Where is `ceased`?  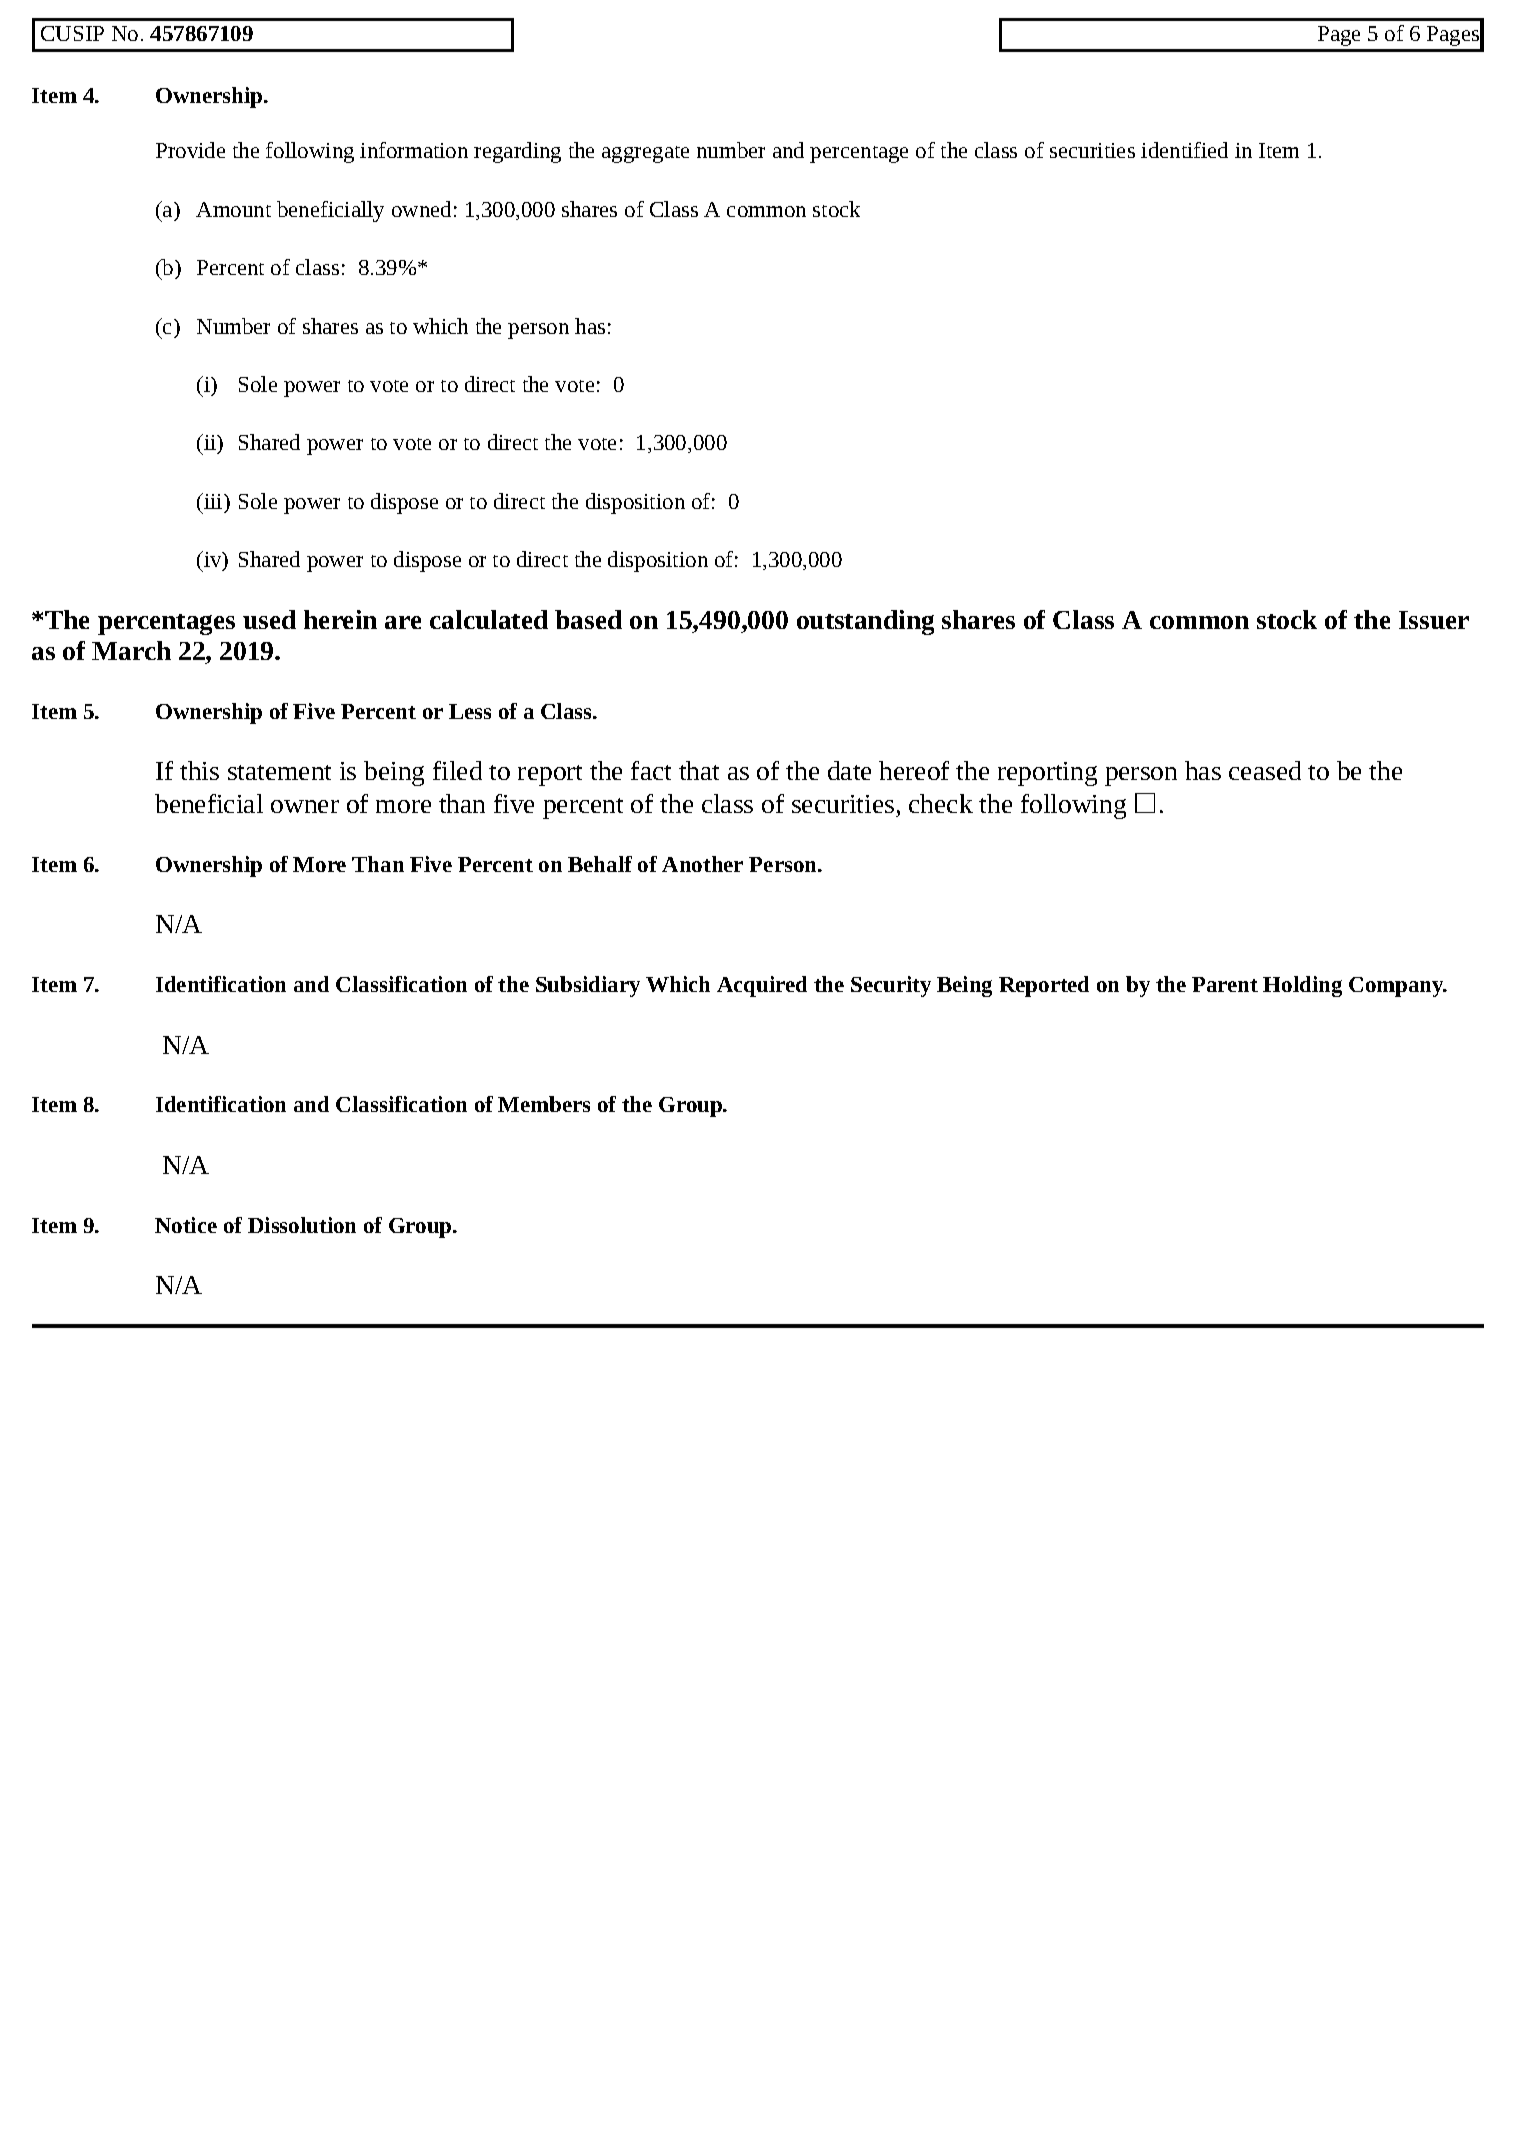
ceased is located at coordinates (1265, 770).
